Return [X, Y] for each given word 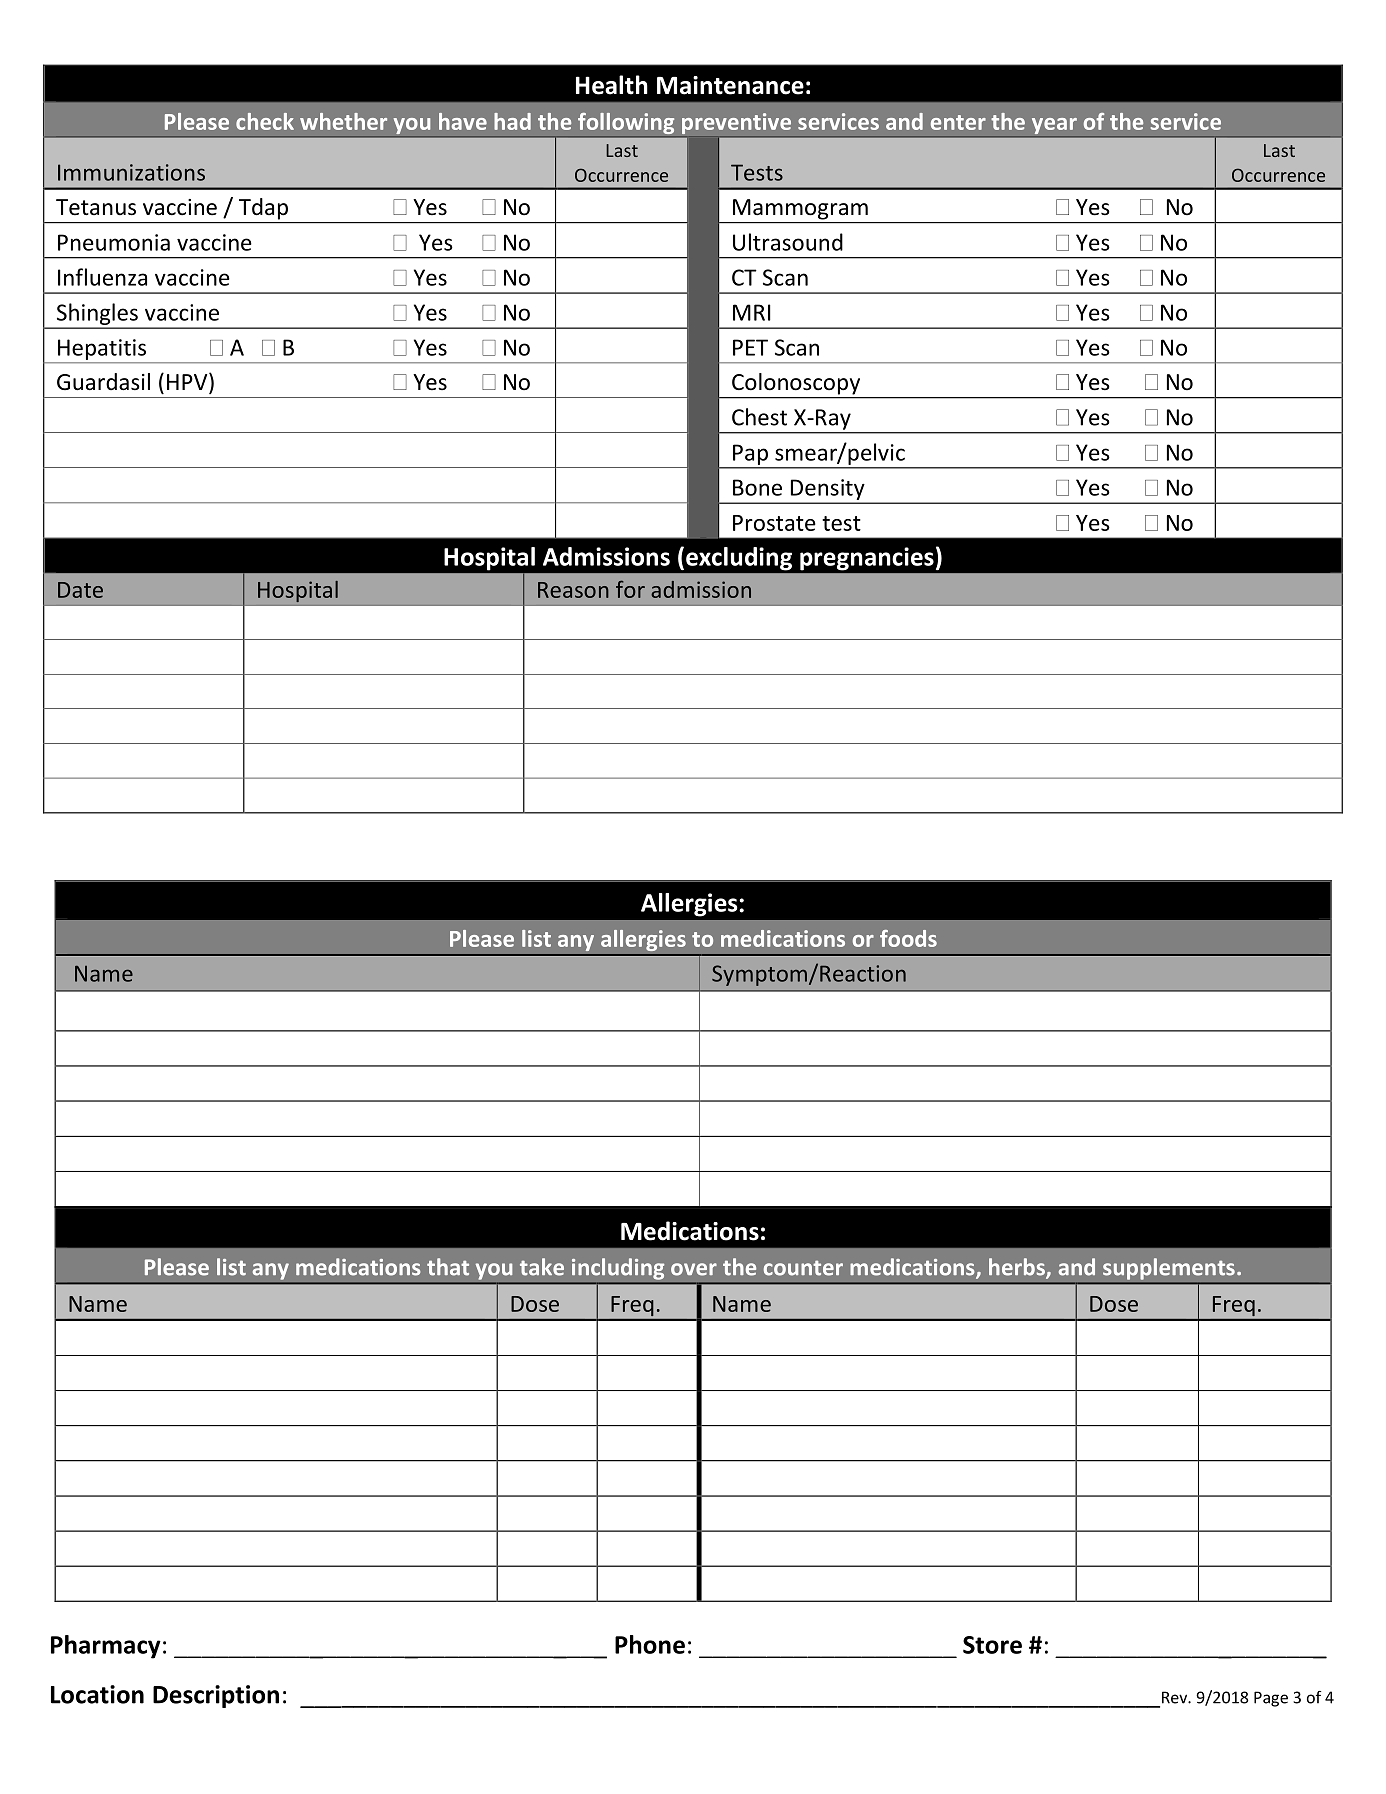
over [694, 1269]
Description [216, 1696]
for [630, 589]
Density [827, 489]
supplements [1169, 1269]
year [1054, 127]
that [448, 1267]
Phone [650, 1644]
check [265, 121]
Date [80, 590]
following [626, 125]
